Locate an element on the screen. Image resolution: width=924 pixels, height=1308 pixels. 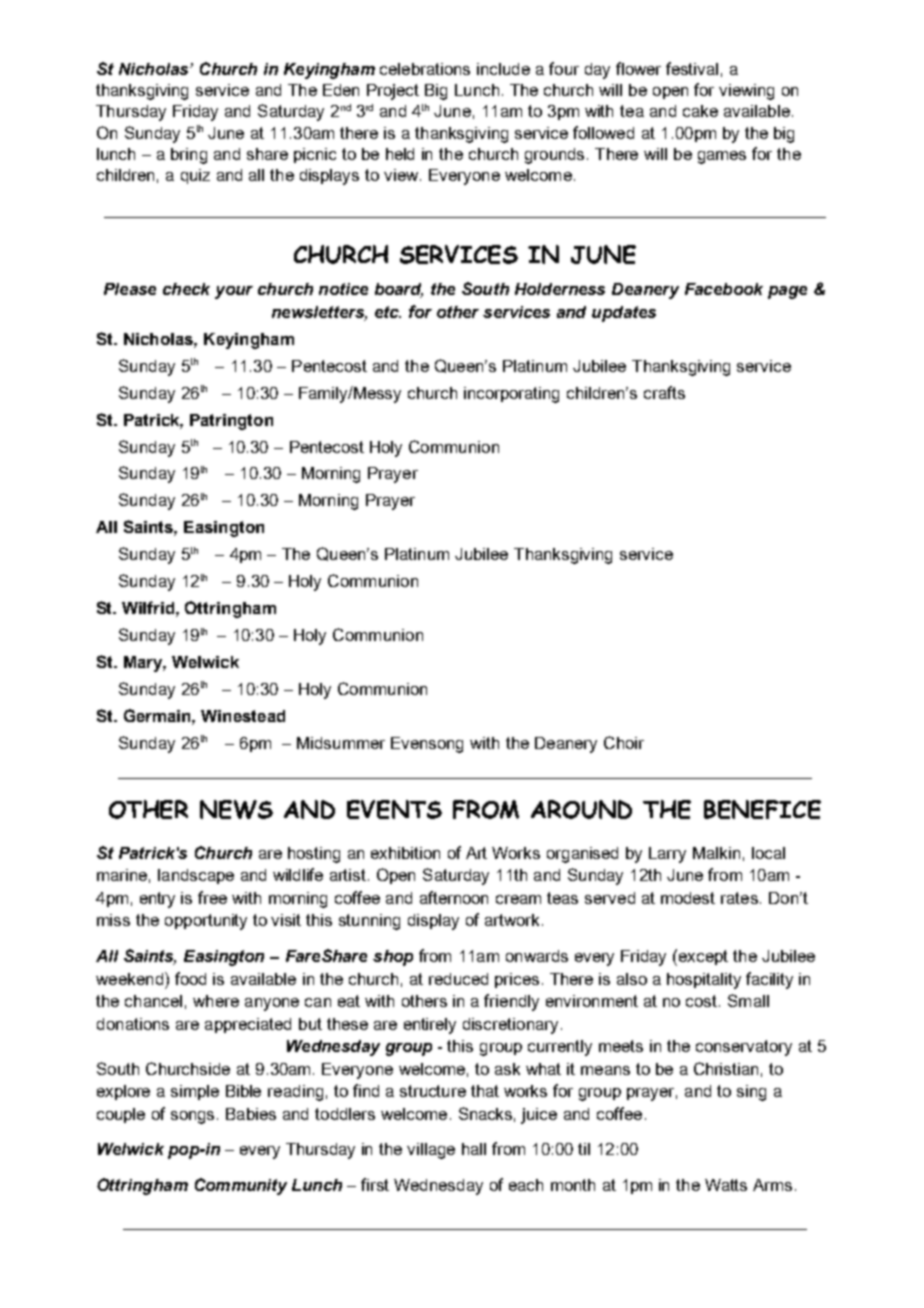
celebrations is located at coordinates (425, 69).
